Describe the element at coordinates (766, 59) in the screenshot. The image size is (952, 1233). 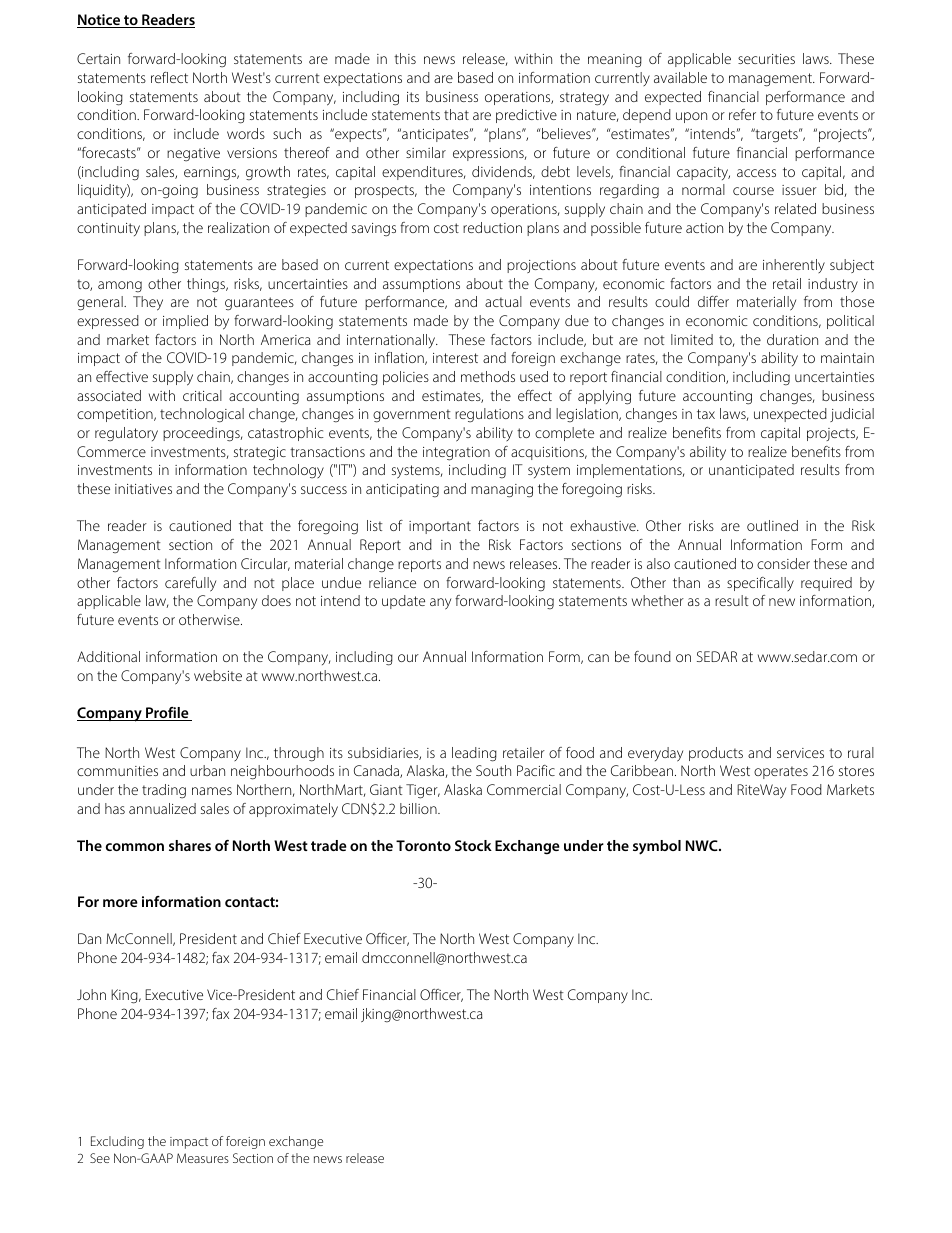
I see `securities` at that location.
